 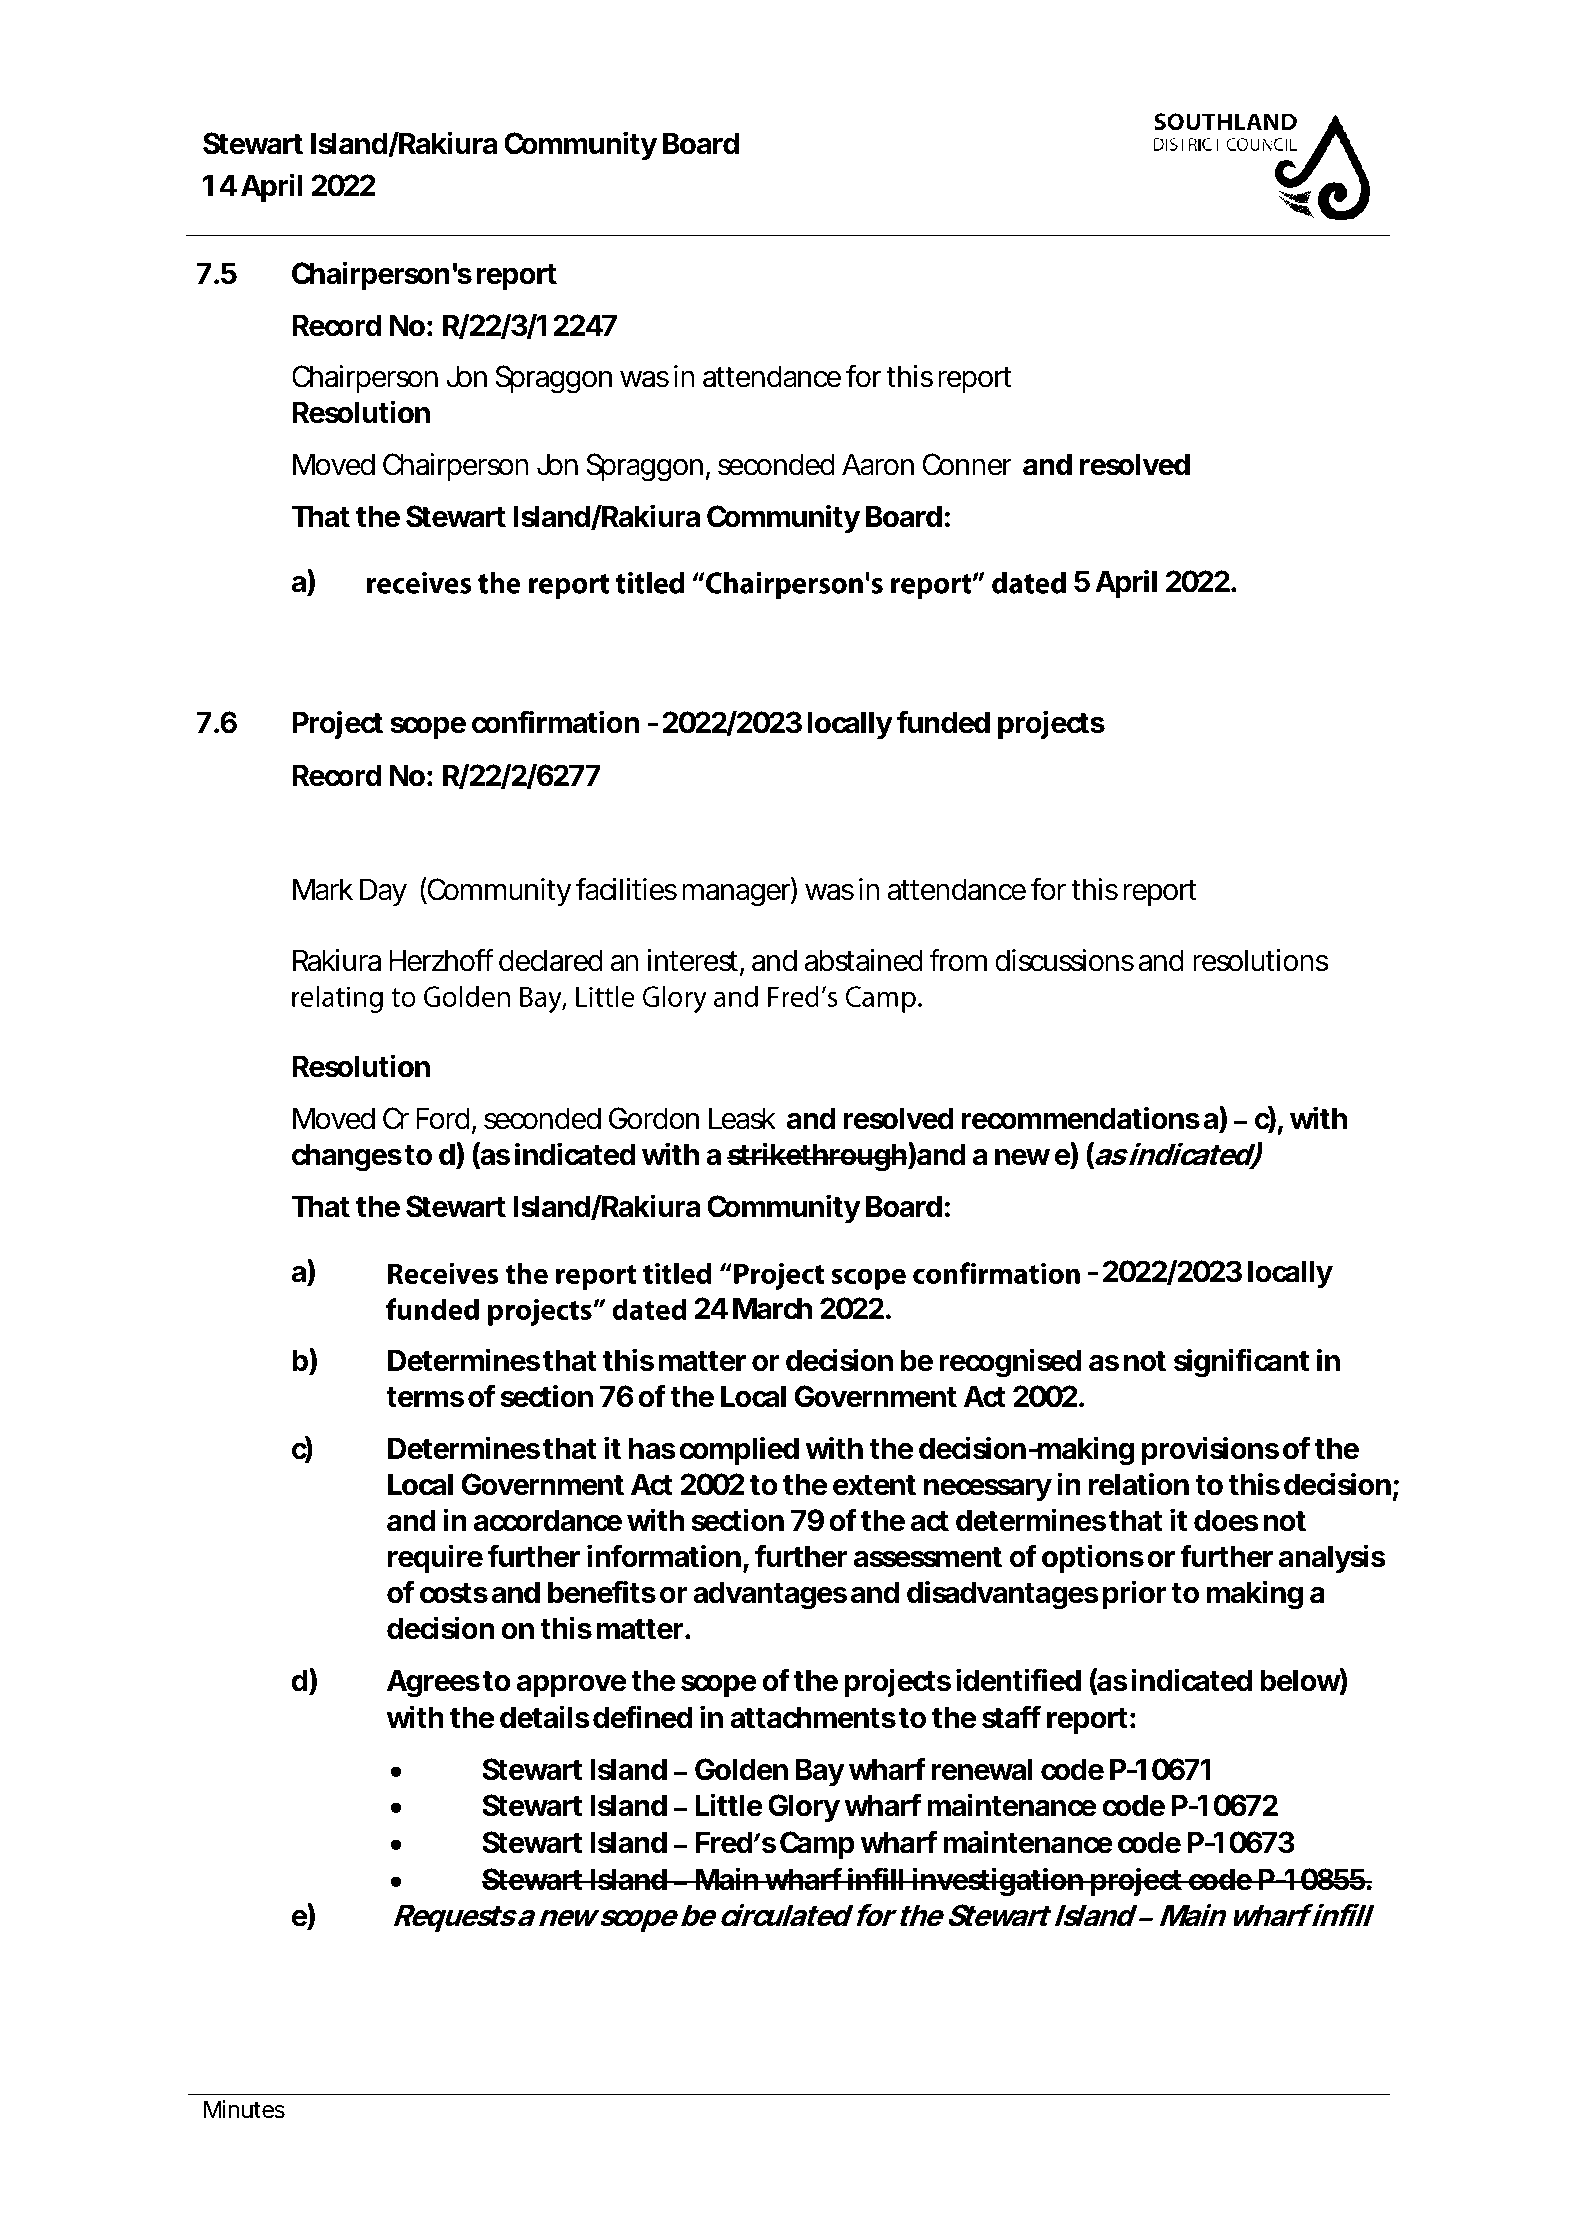 I want to click on terms, so click(x=425, y=1397).
